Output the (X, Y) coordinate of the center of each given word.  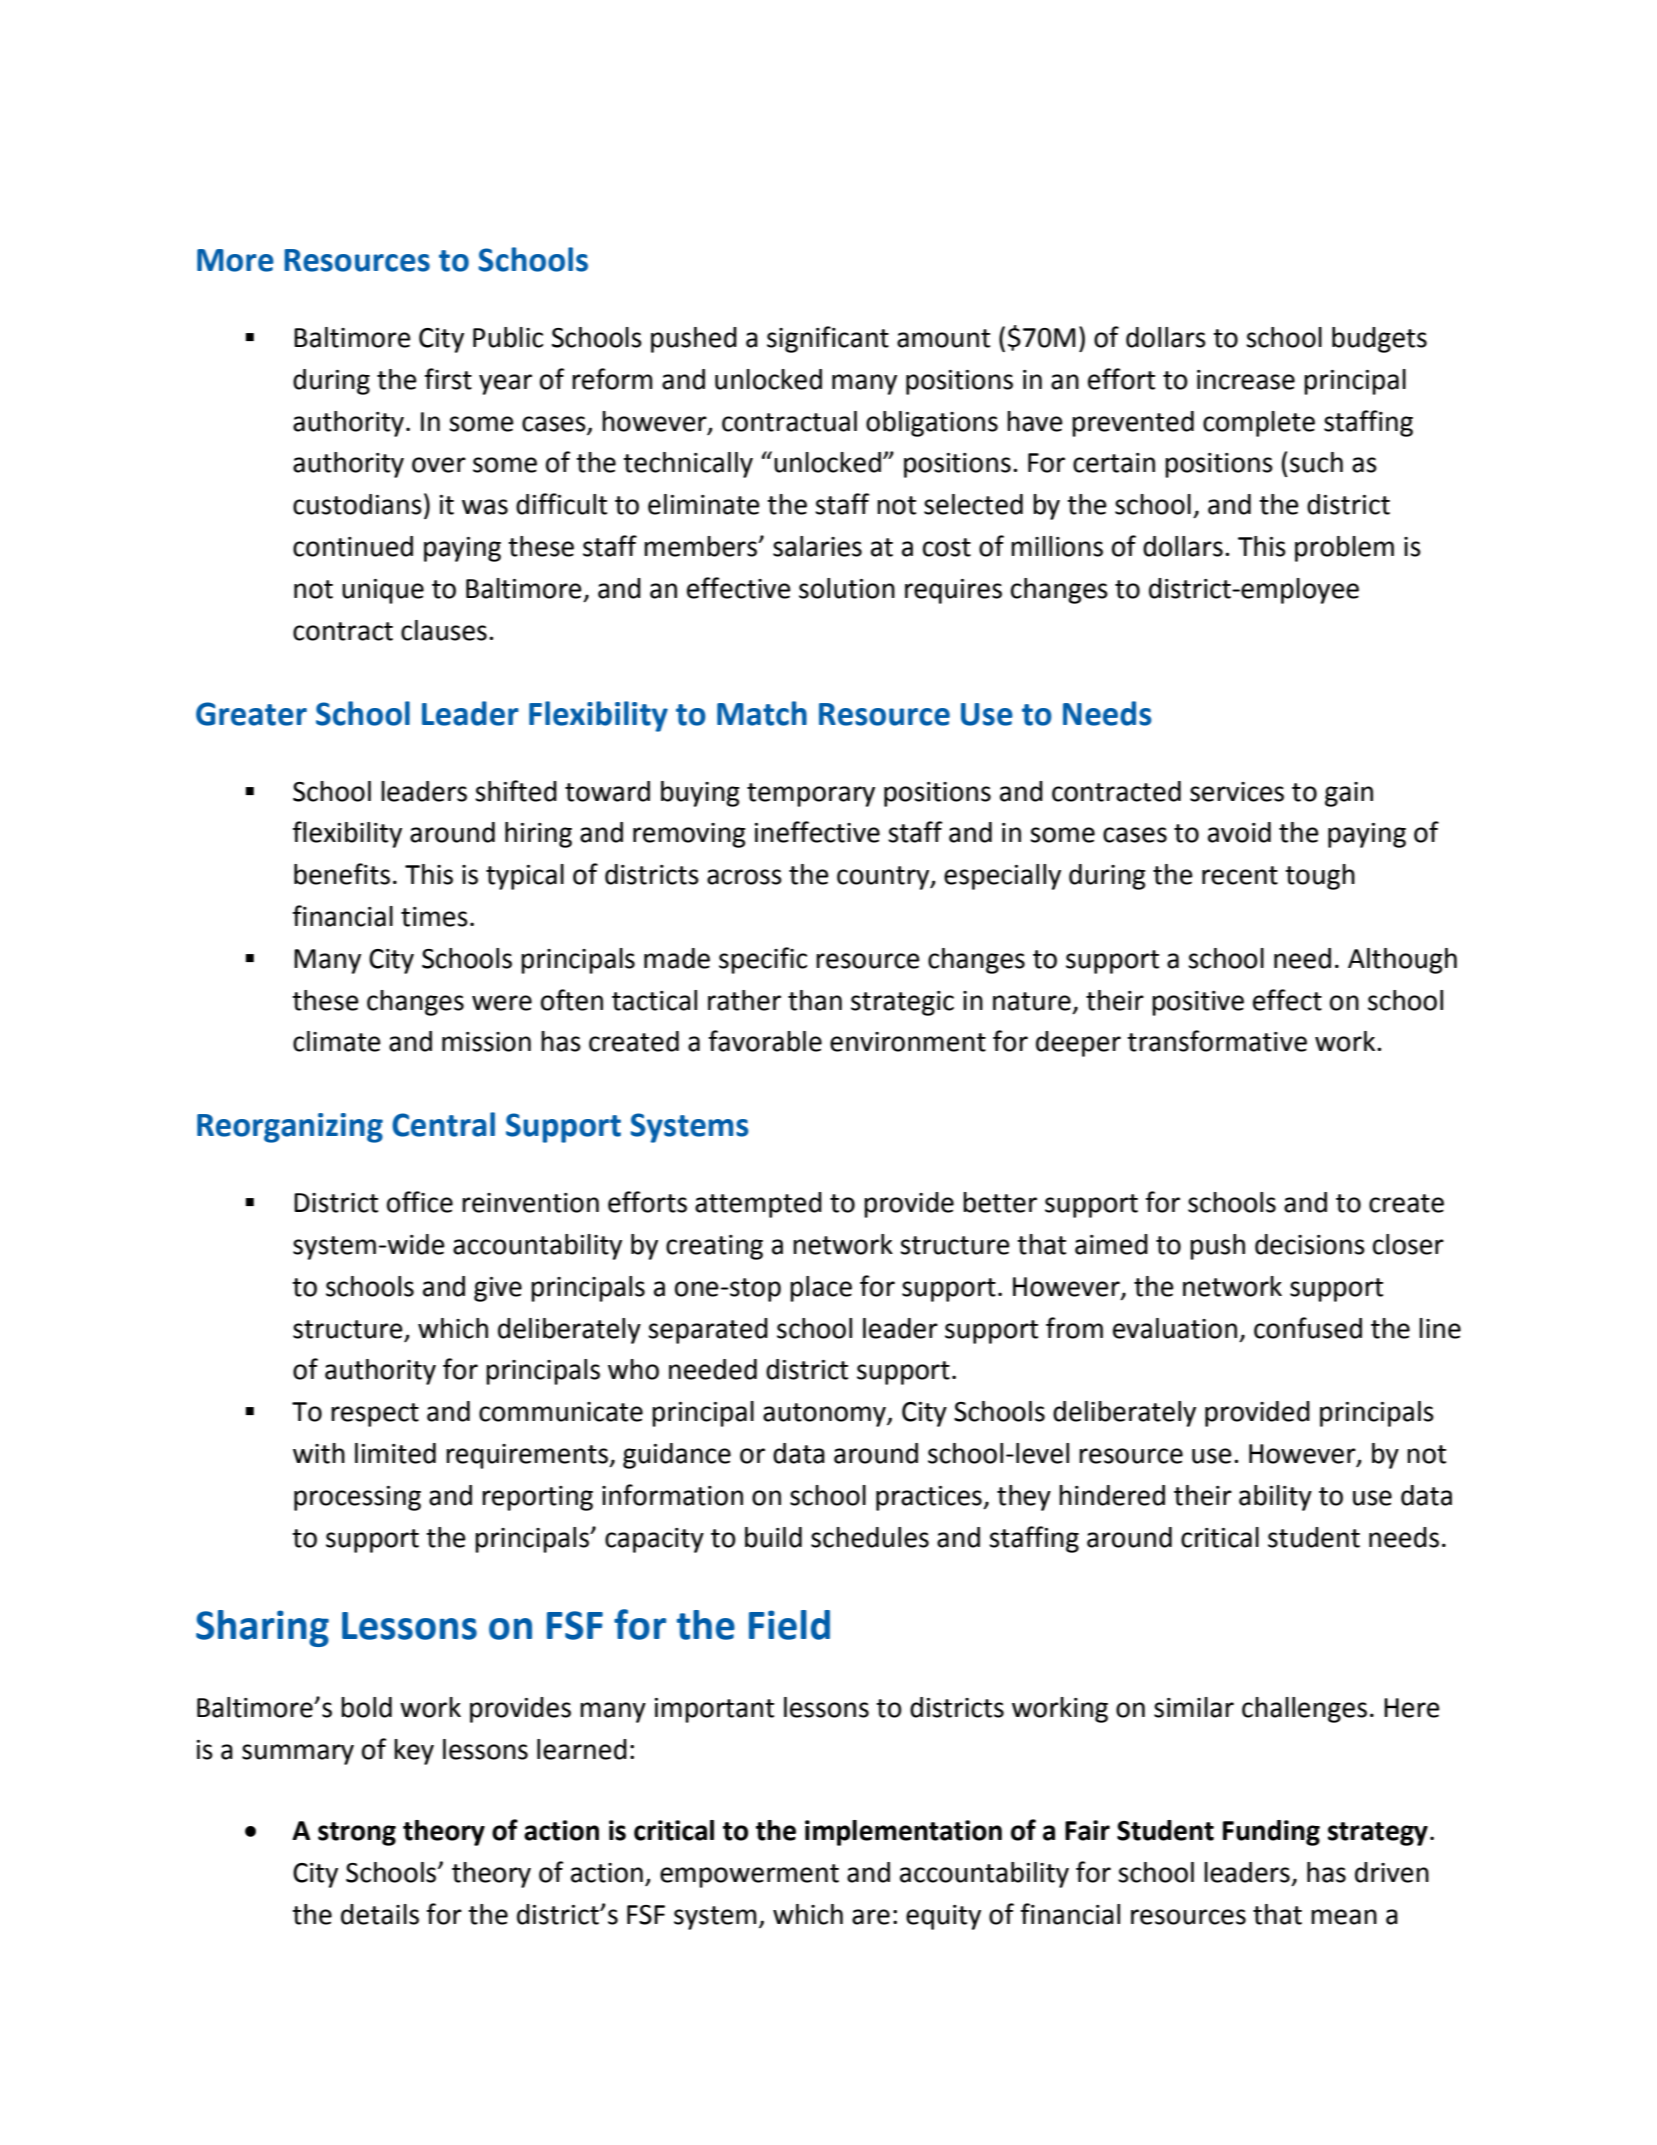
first (448, 379)
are (871, 1917)
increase (1246, 380)
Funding (1271, 1833)
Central (443, 1124)
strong (357, 1834)
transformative (1217, 1041)
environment (908, 1042)
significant (828, 339)
